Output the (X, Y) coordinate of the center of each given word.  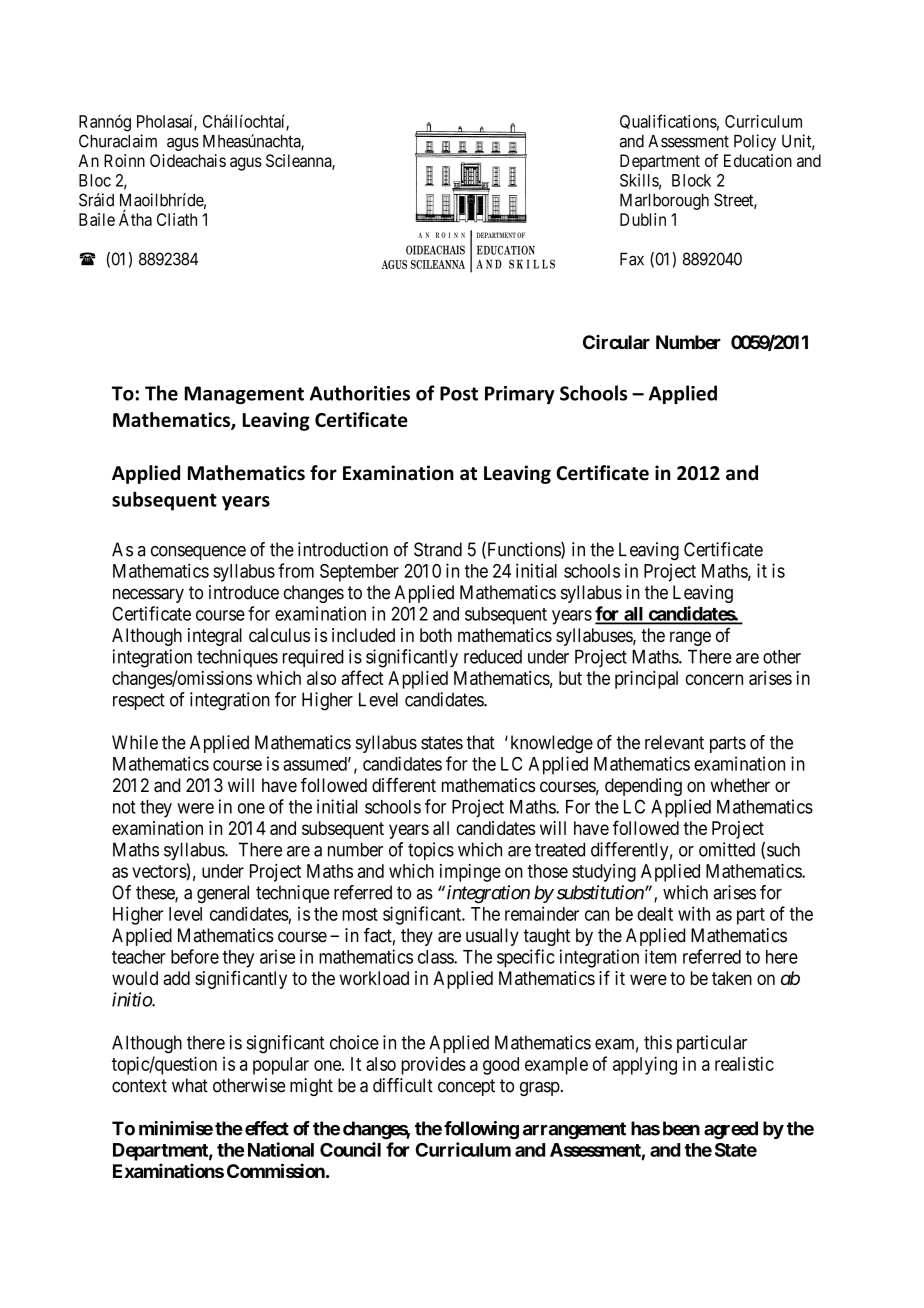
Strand (438, 549)
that (480, 742)
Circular (616, 342)
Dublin (643, 219)
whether (740, 785)
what (190, 1085)
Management (244, 395)
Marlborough (664, 201)
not (124, 807)
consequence (198, 553)
